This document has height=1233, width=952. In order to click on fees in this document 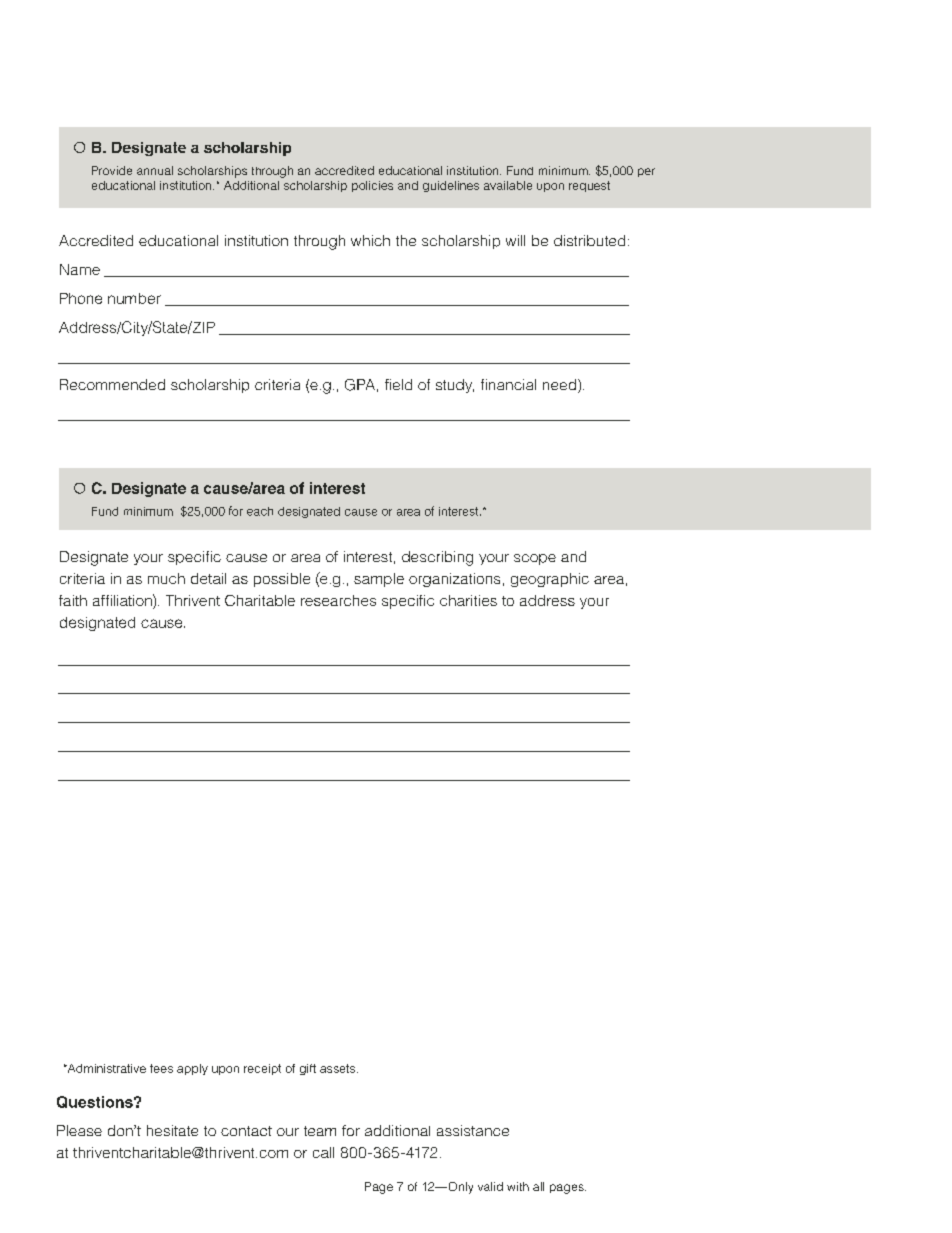, I will do `click(161, 1068)`.
